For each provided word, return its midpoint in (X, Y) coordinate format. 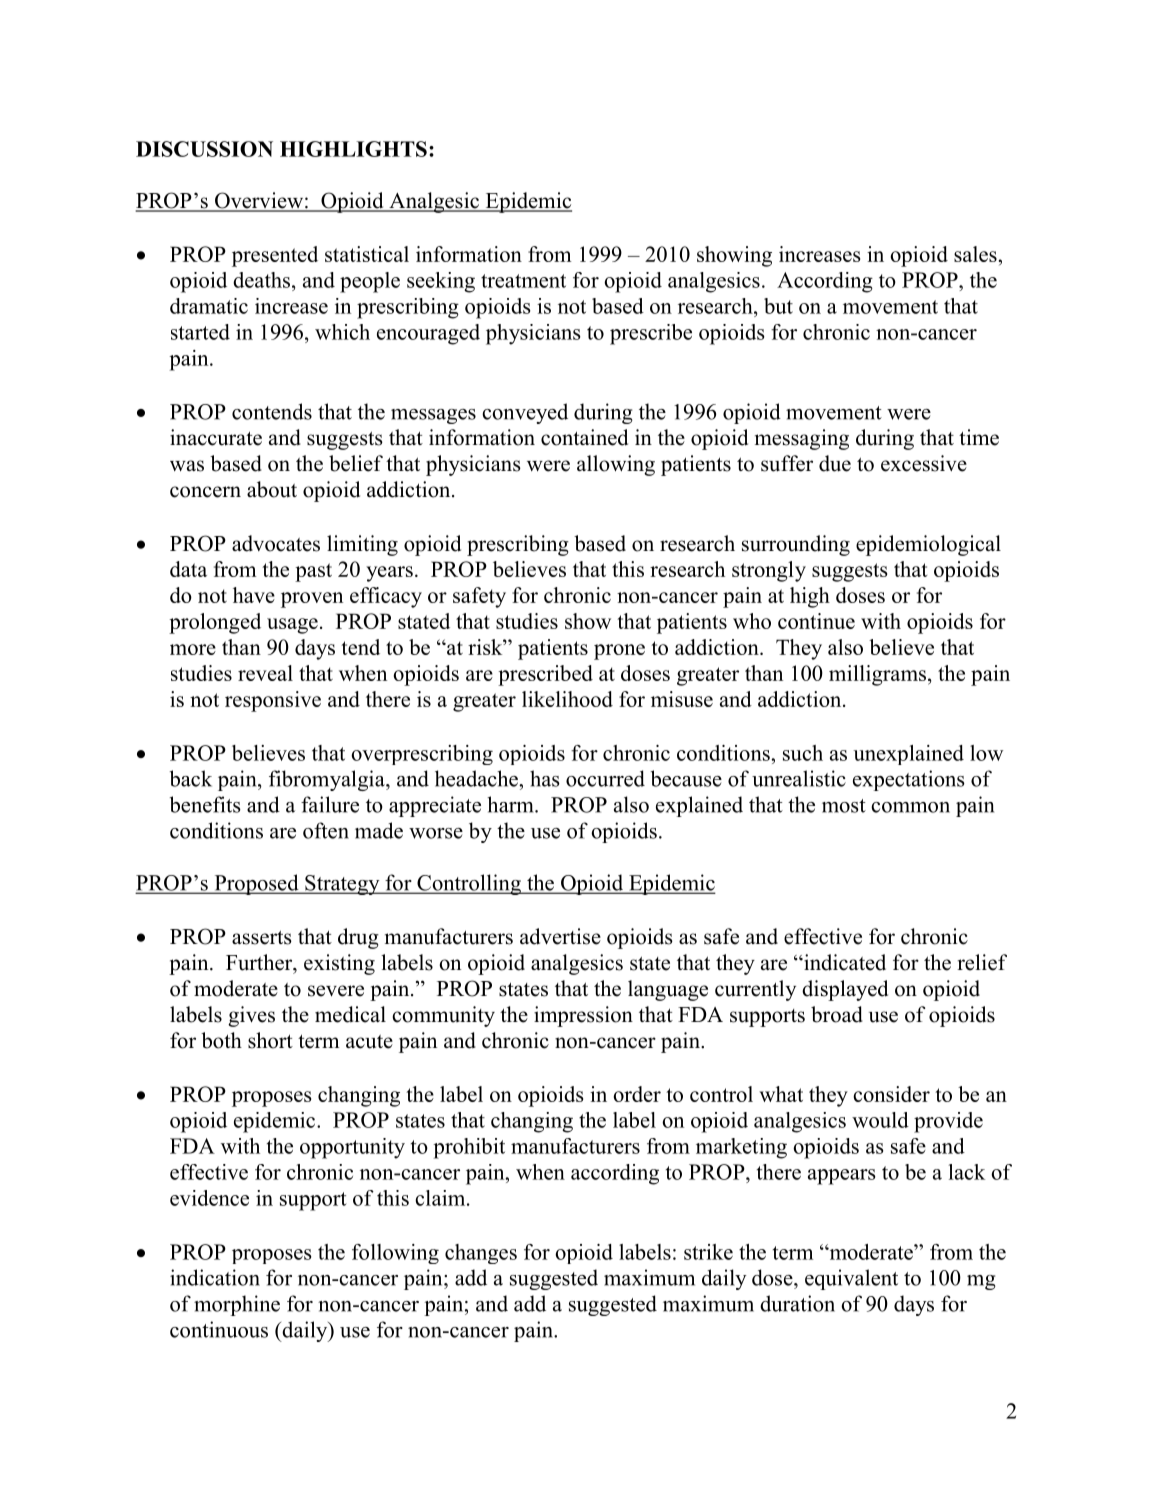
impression (583, 1016)
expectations (909, 780)
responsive (273, 701)
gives (251, 1016)
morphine (237, 1305)
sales (975, 254)
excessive (924, 463)
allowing (616, 465)
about (272, 489)
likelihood (567, 699)
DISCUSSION (204, 149)
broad (837, 1014)
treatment (523, 281)
